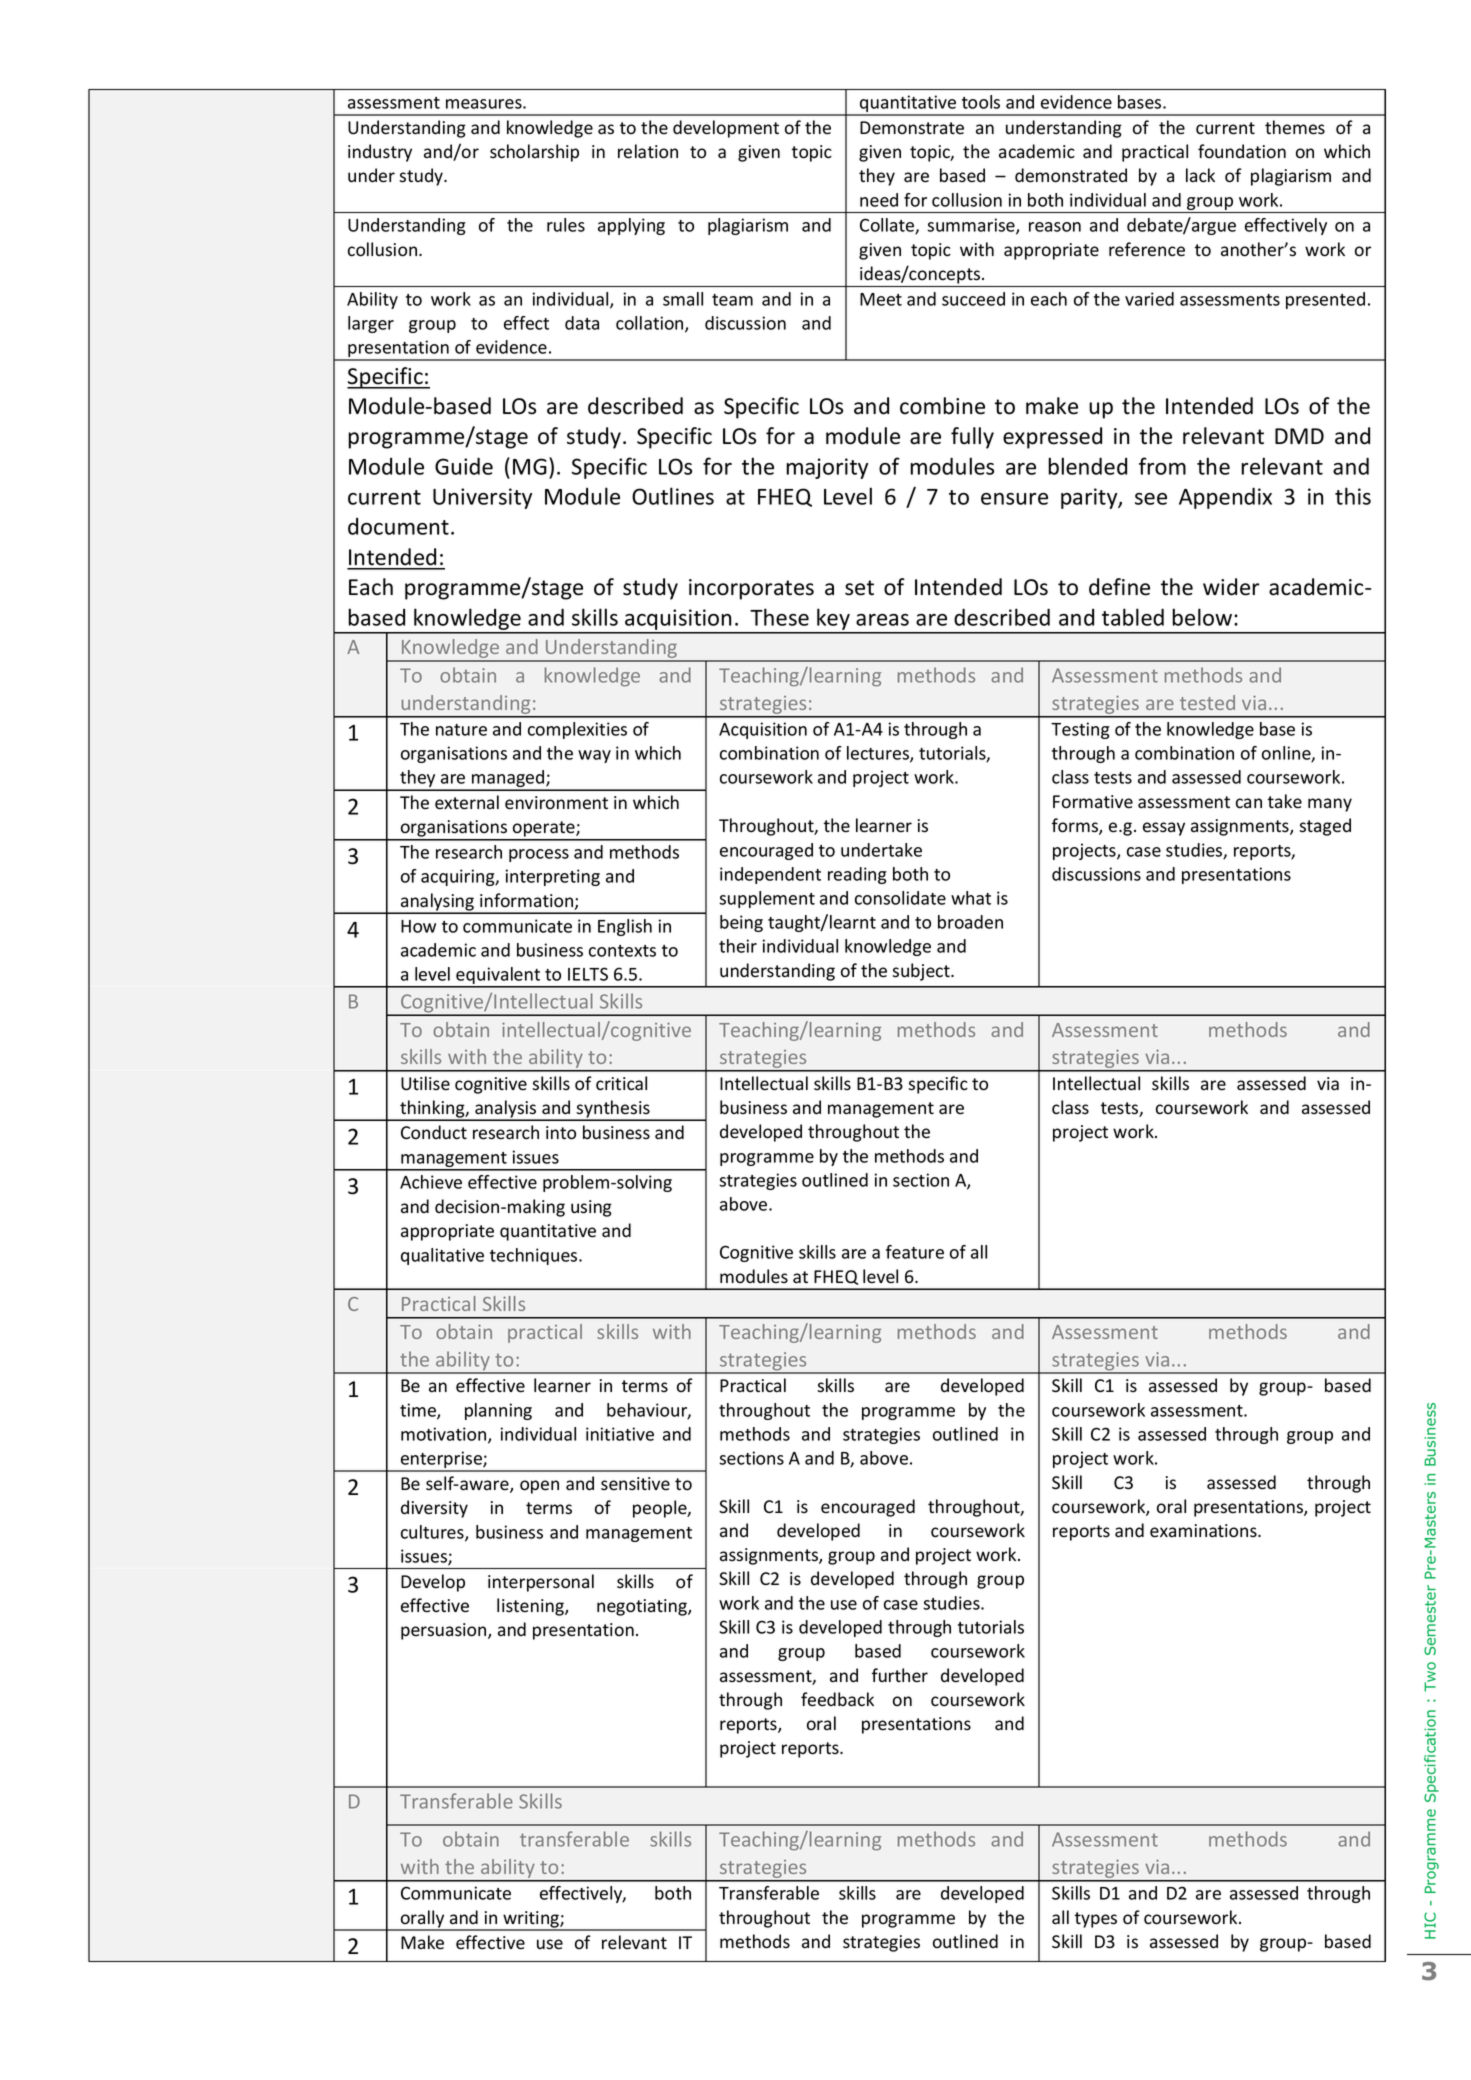 This image has height=2080, width=1471. I want to click on essay, so click(1164, 829).
